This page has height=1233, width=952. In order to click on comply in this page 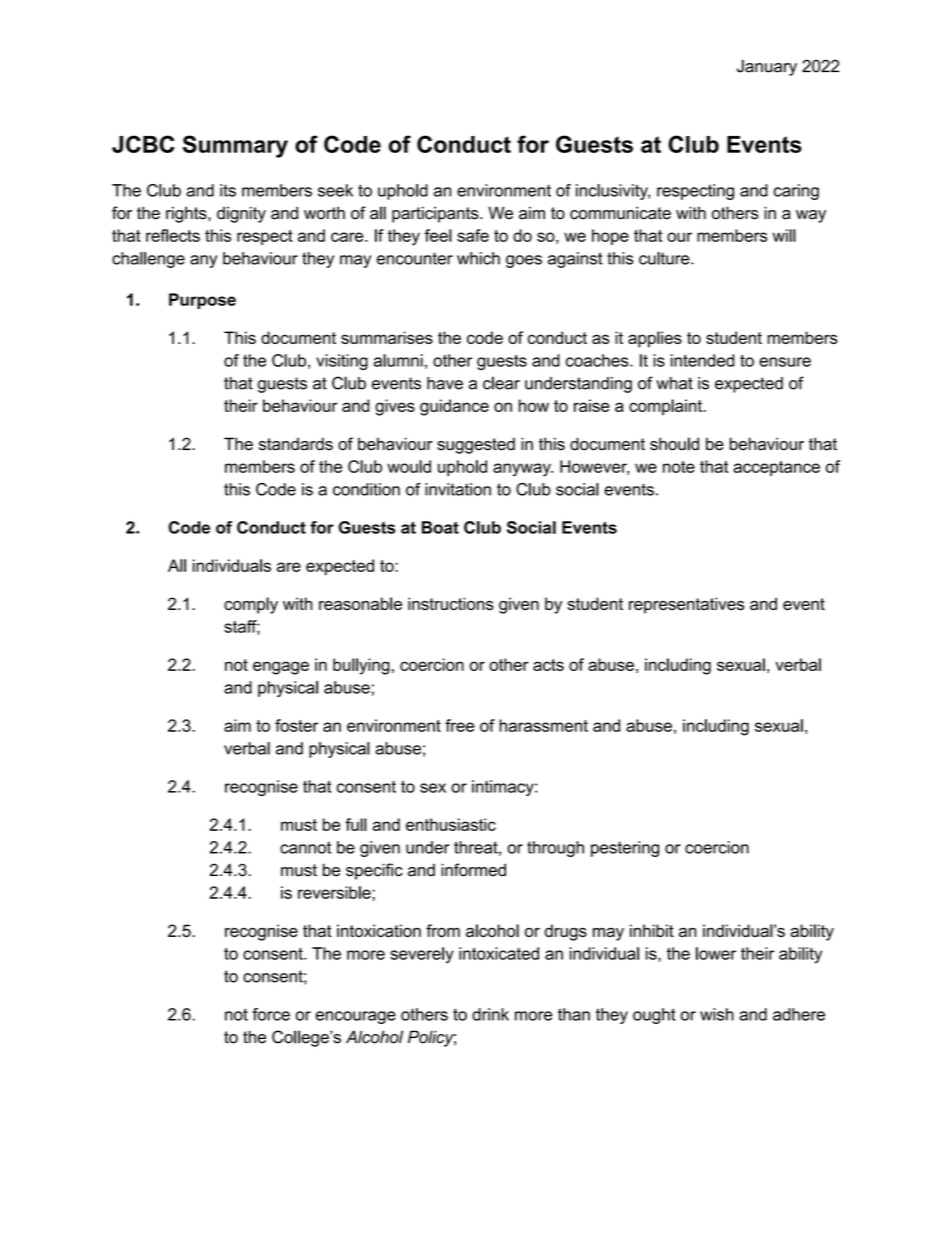, I will do `click(251, 605)`.
